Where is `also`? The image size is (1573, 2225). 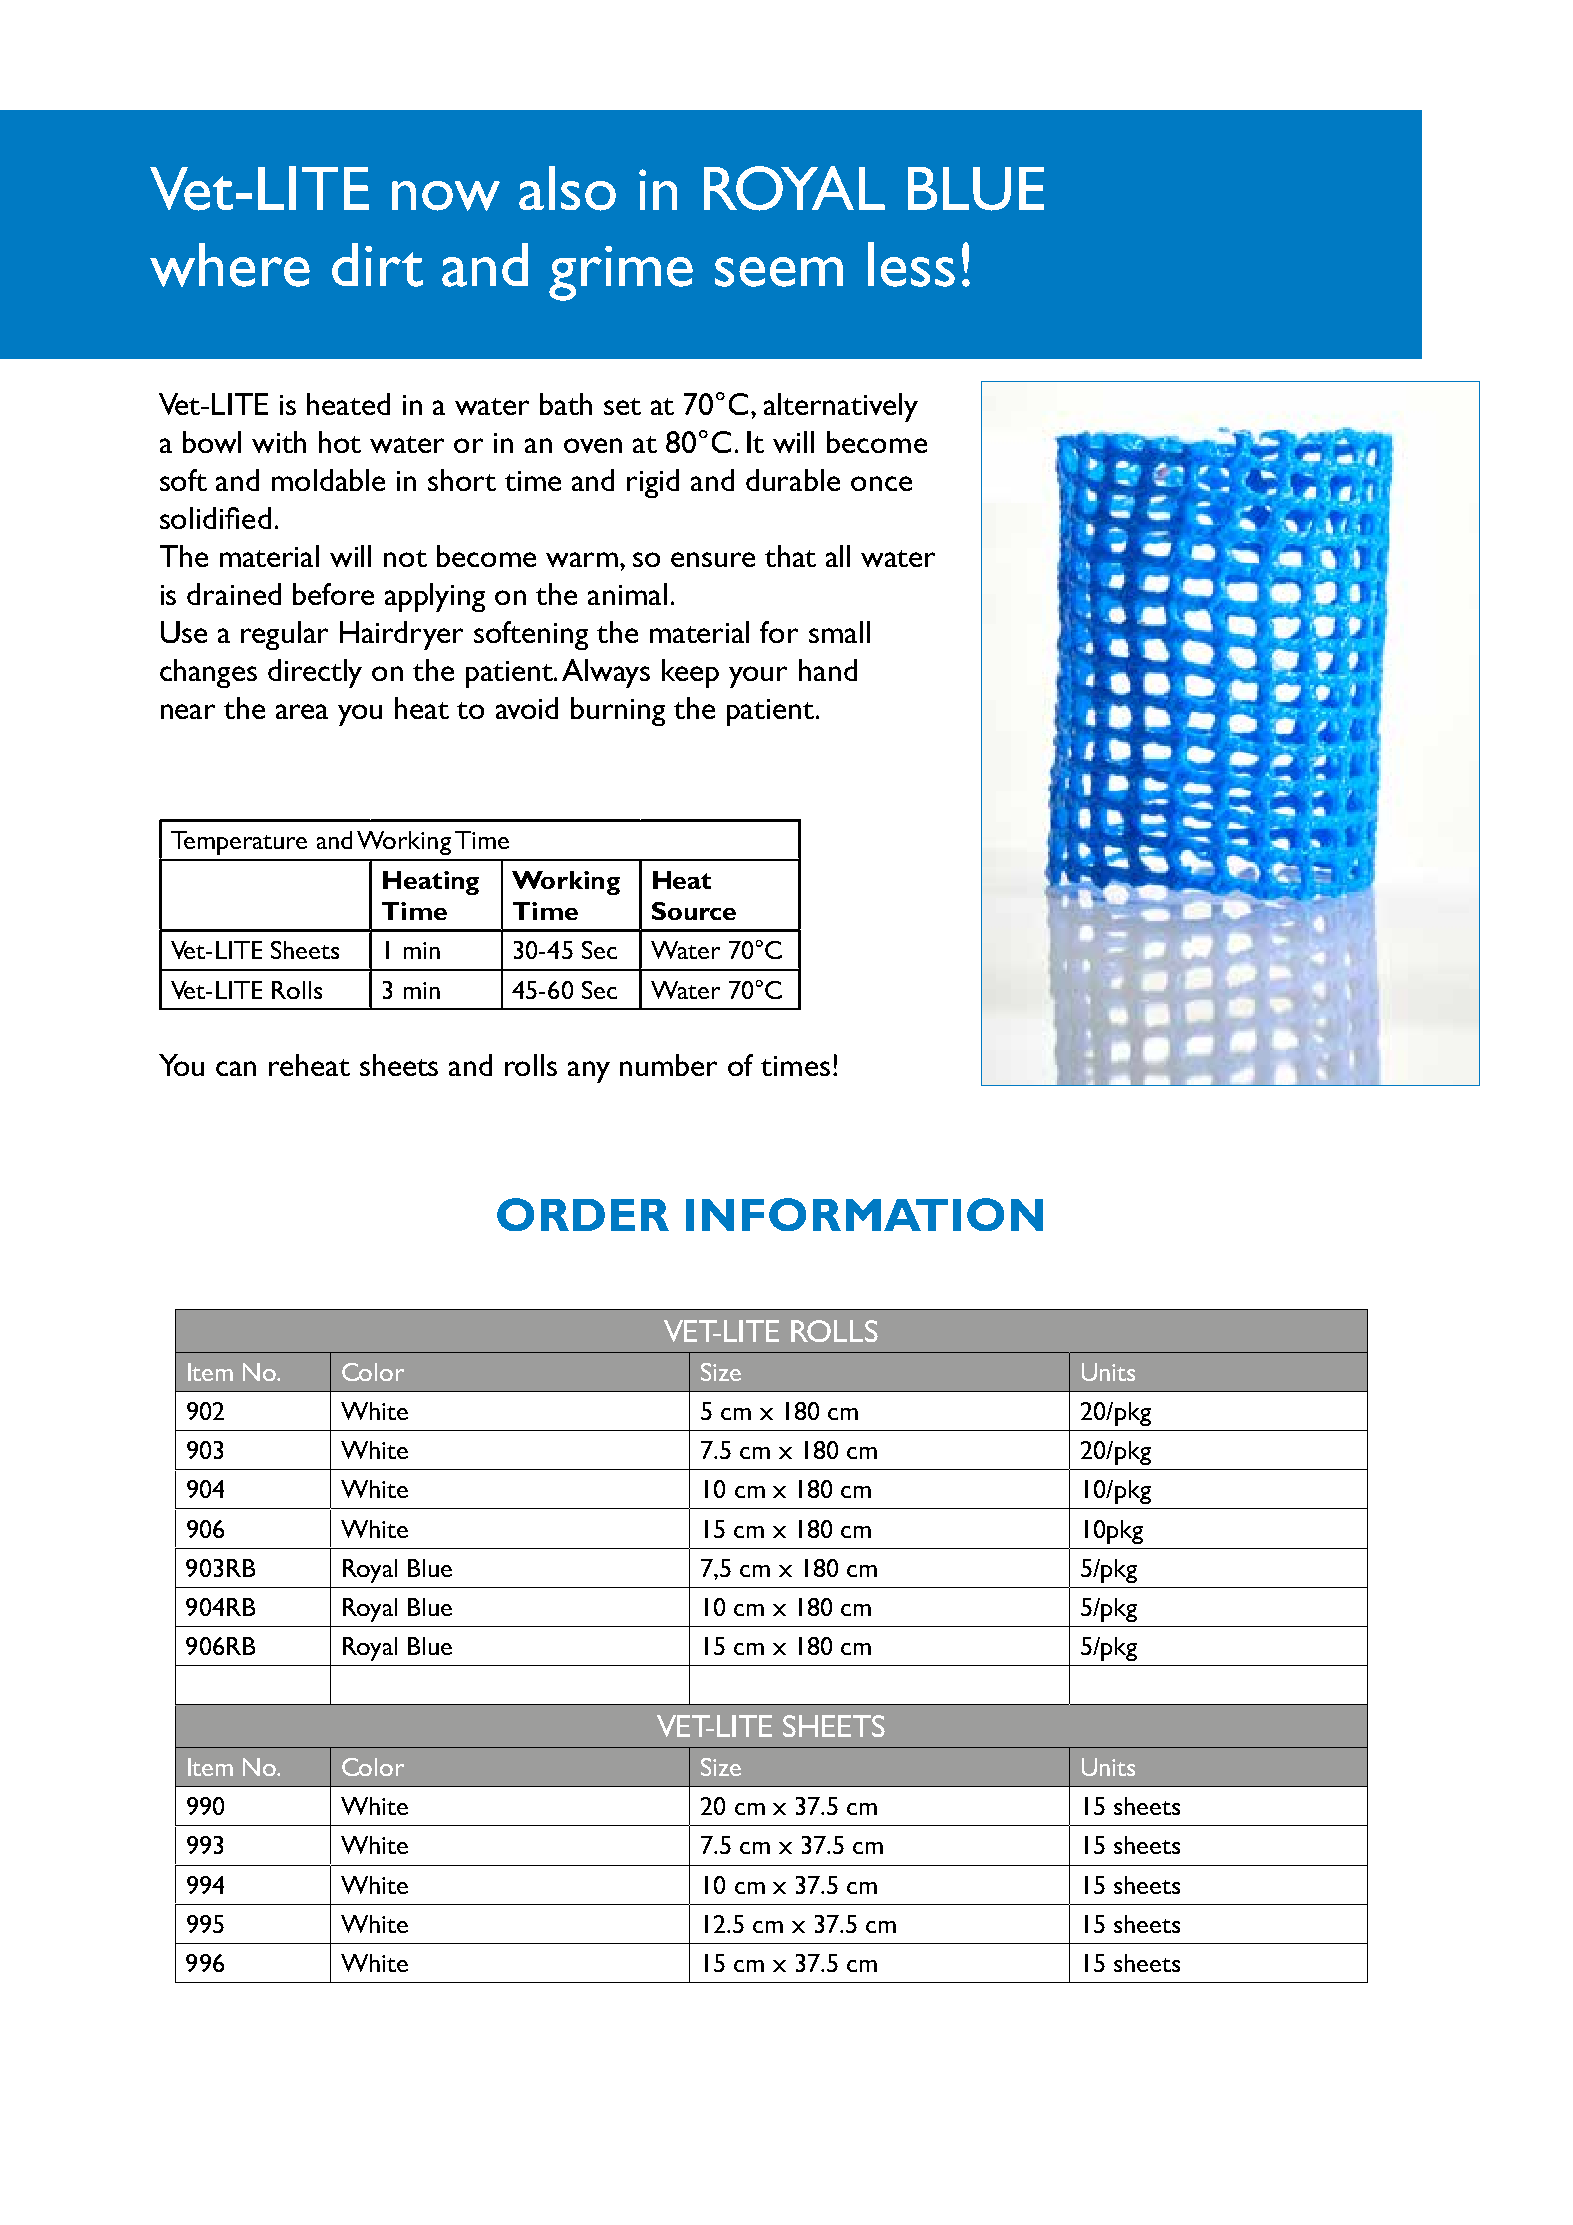
also is located at coordinates (567, 188).
